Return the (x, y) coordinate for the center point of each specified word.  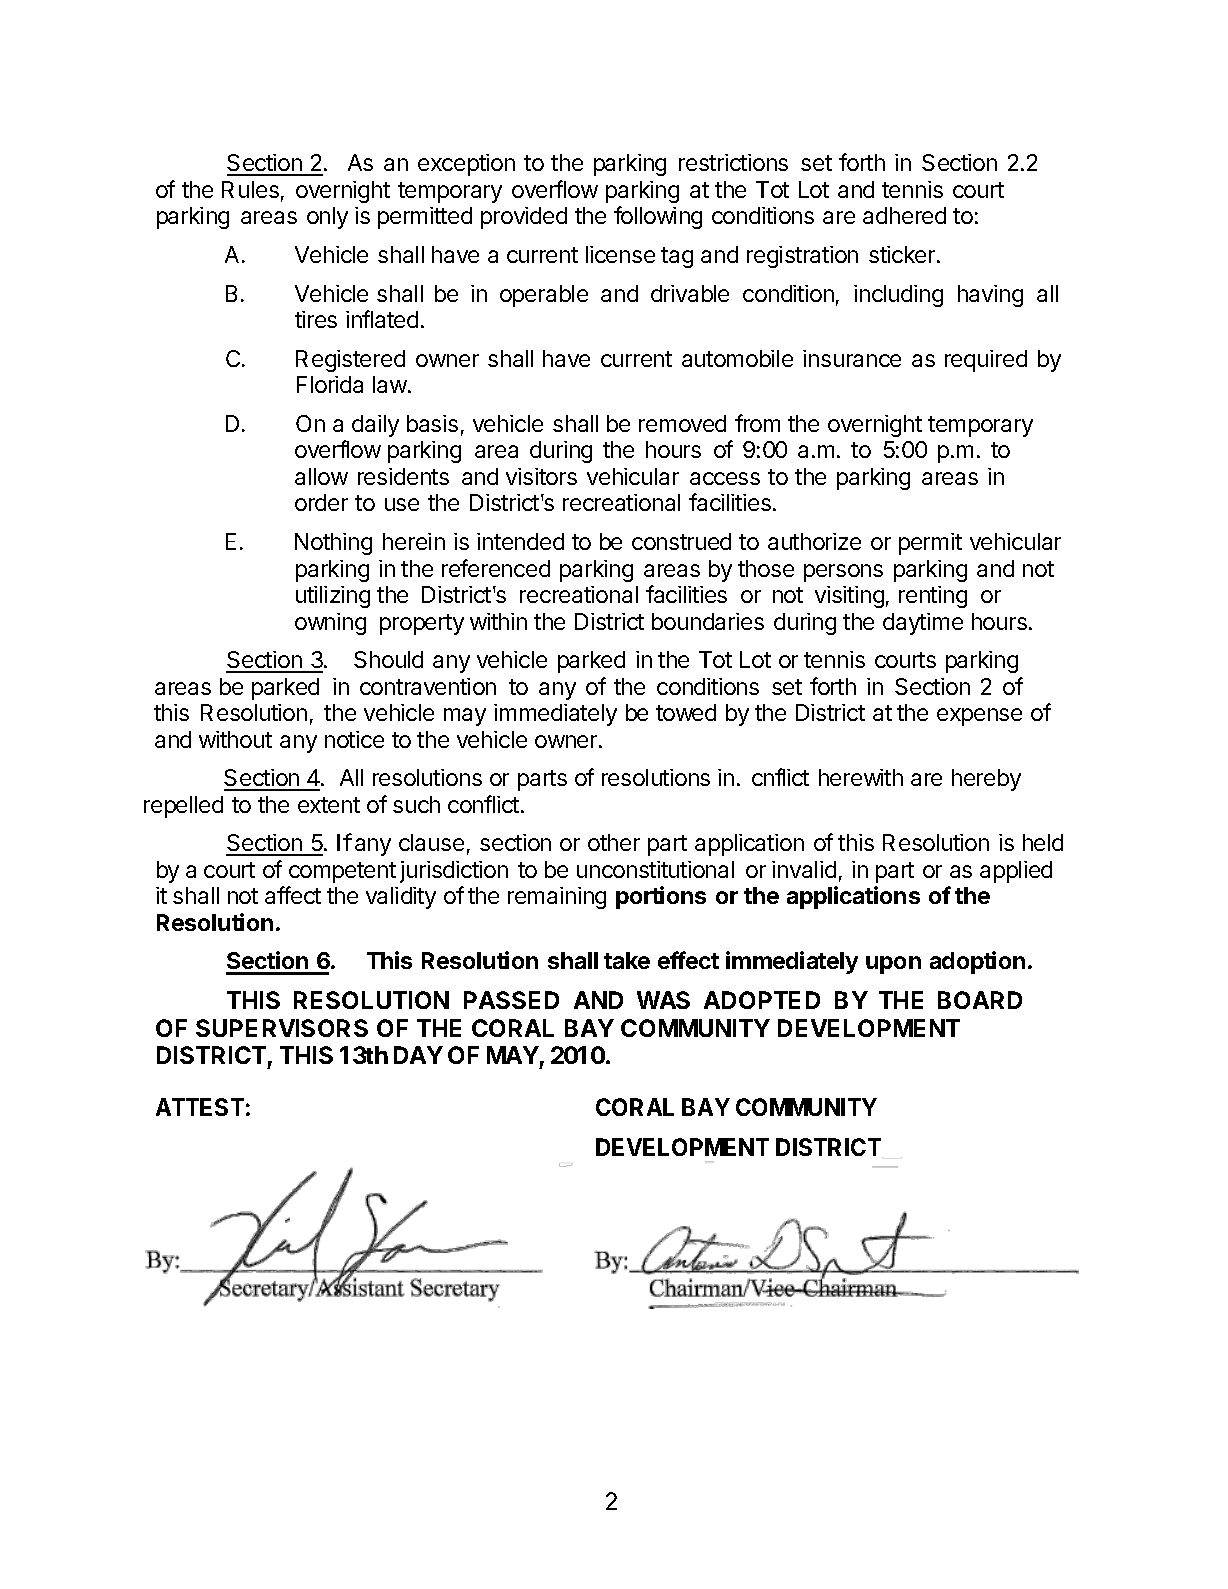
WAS (663, 1000)
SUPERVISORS (282, 1028)
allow (321, 476)
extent (329, 805)
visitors (541, 476)
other (614, 842)
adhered (904, 215)
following (658, 217)
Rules (250, 189)
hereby (986, 780)
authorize (814, 541)
